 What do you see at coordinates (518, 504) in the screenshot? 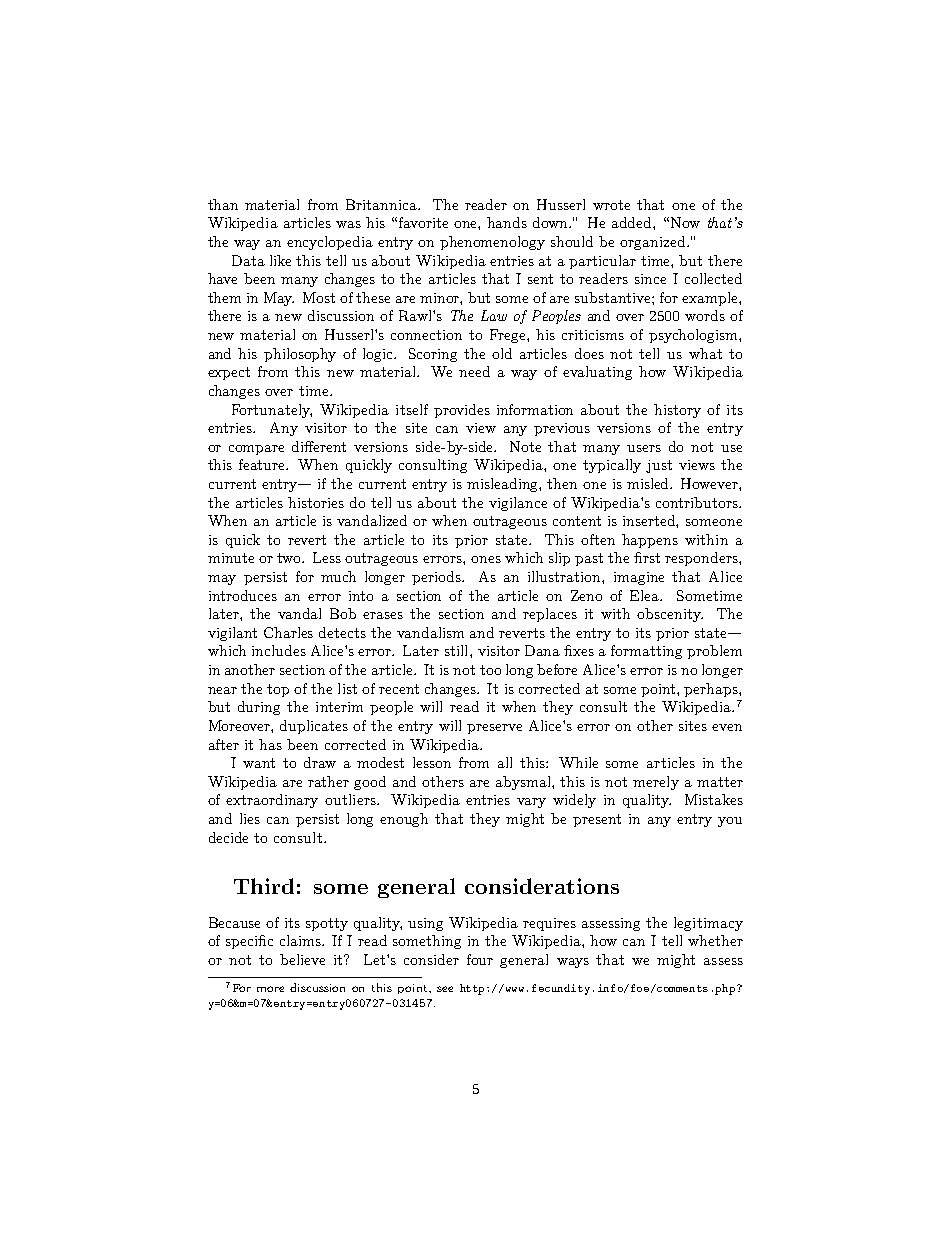
I see `vigilance` at bounding box center [518, 504].
